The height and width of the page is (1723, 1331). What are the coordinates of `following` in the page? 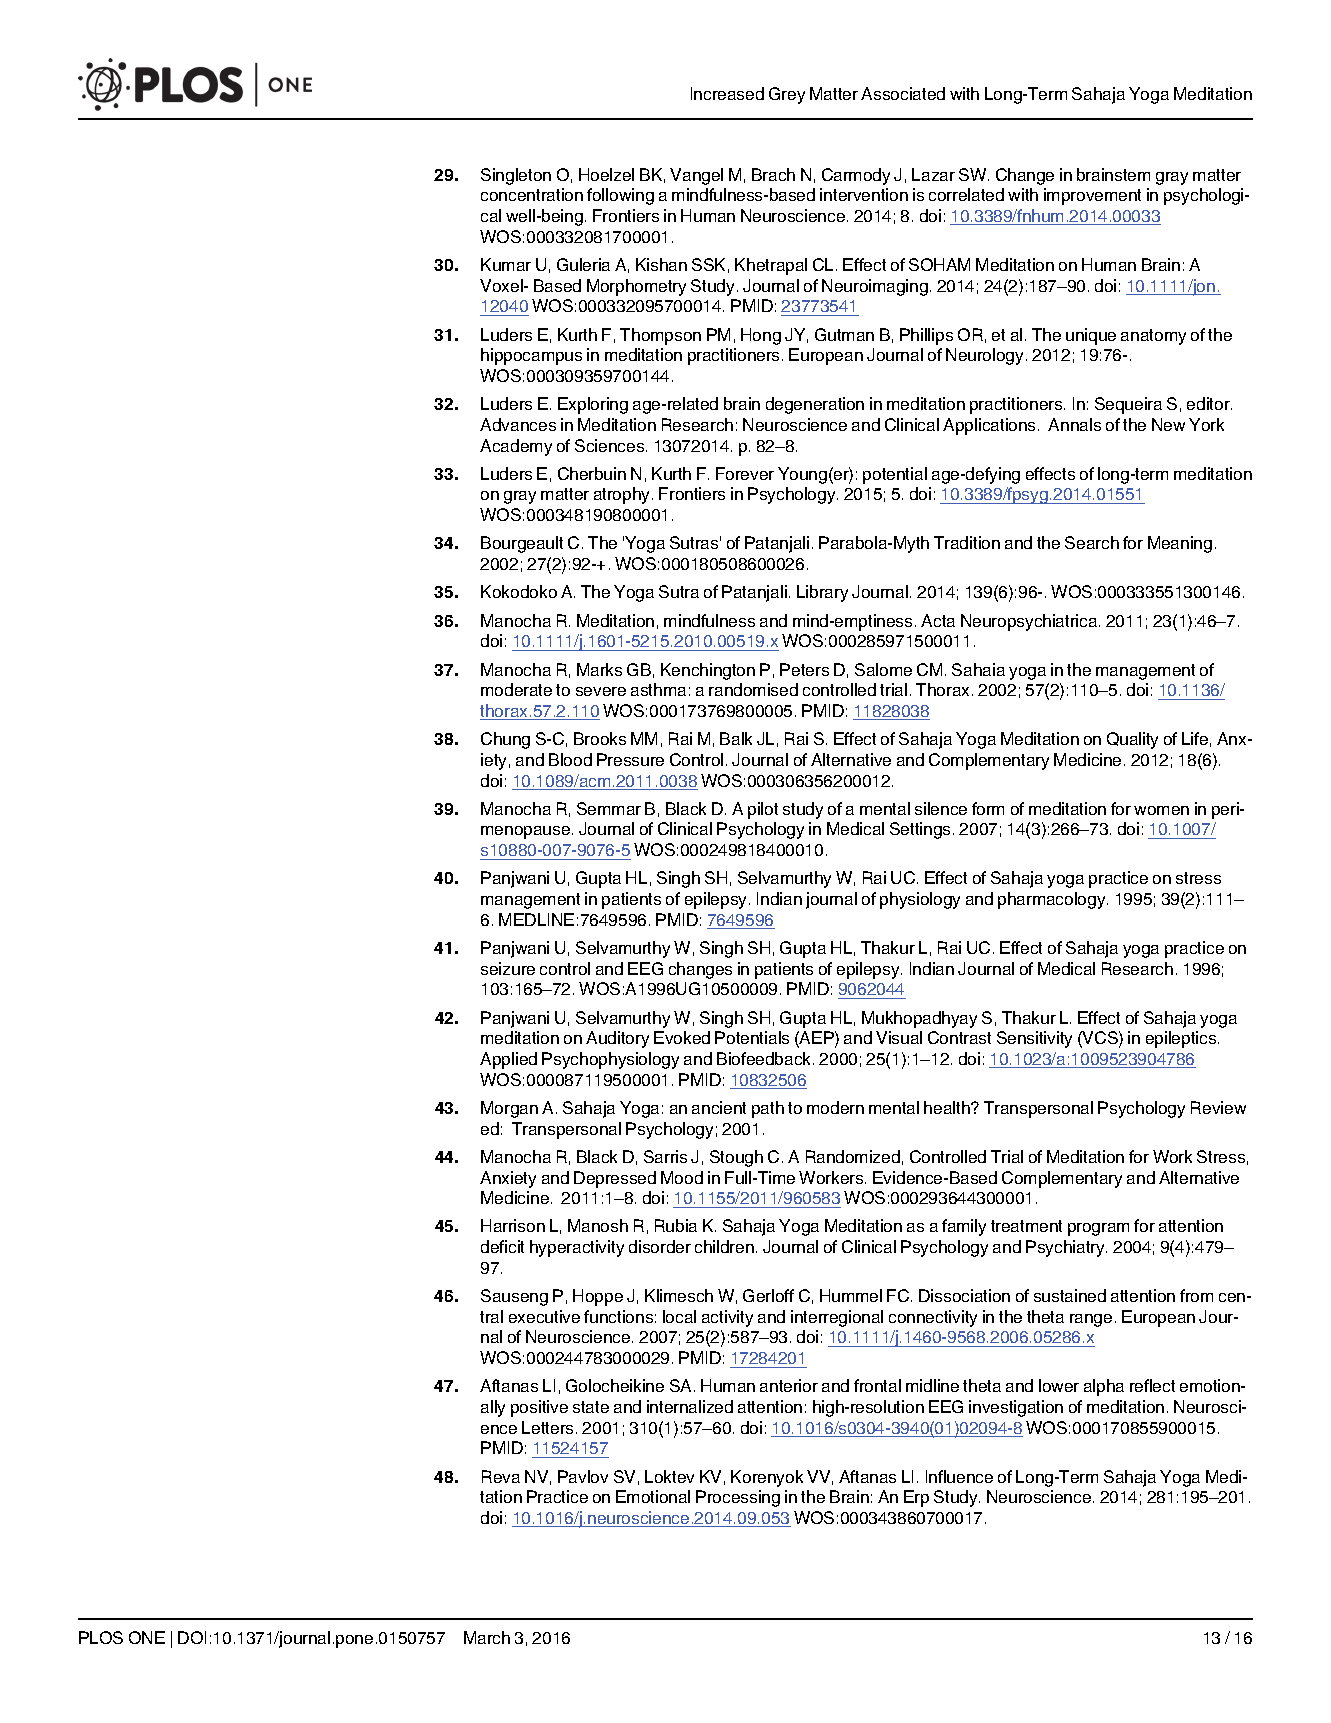 It's located at (620, 196).
